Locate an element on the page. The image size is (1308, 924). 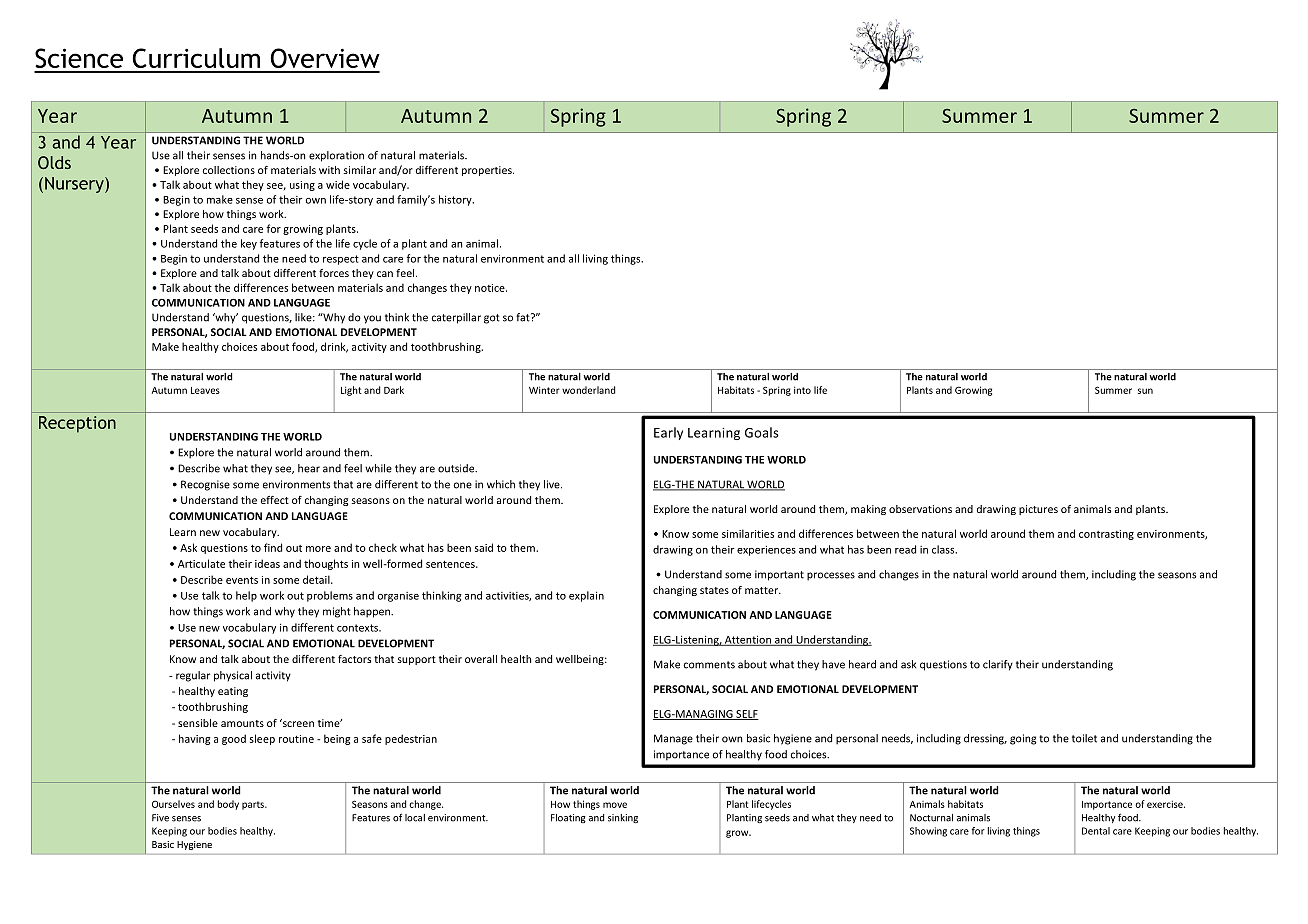
fat is located at coordinates (524, 317).
